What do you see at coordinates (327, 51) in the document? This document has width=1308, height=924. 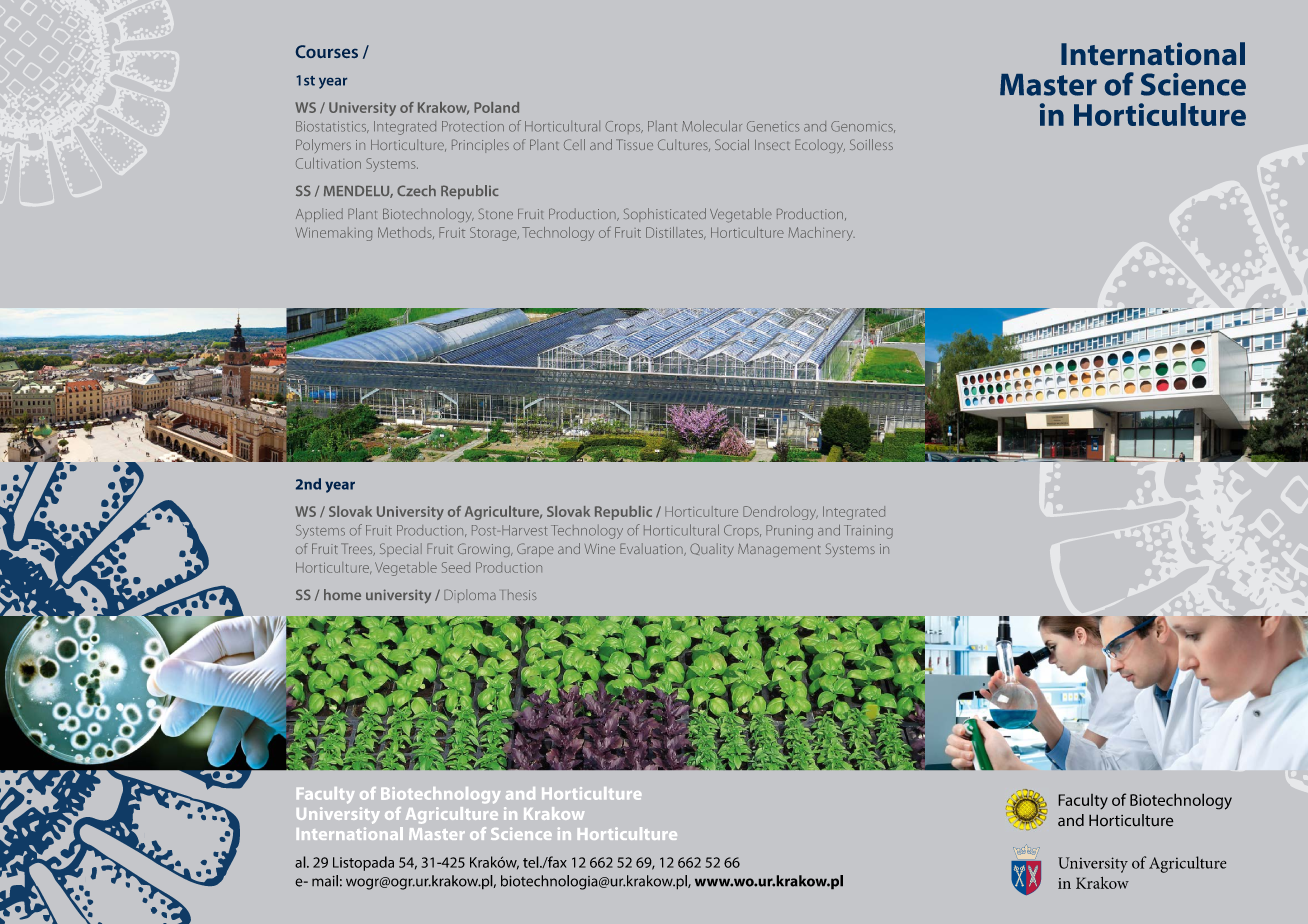 I see `Courses` at bounding box center [327, 51].
